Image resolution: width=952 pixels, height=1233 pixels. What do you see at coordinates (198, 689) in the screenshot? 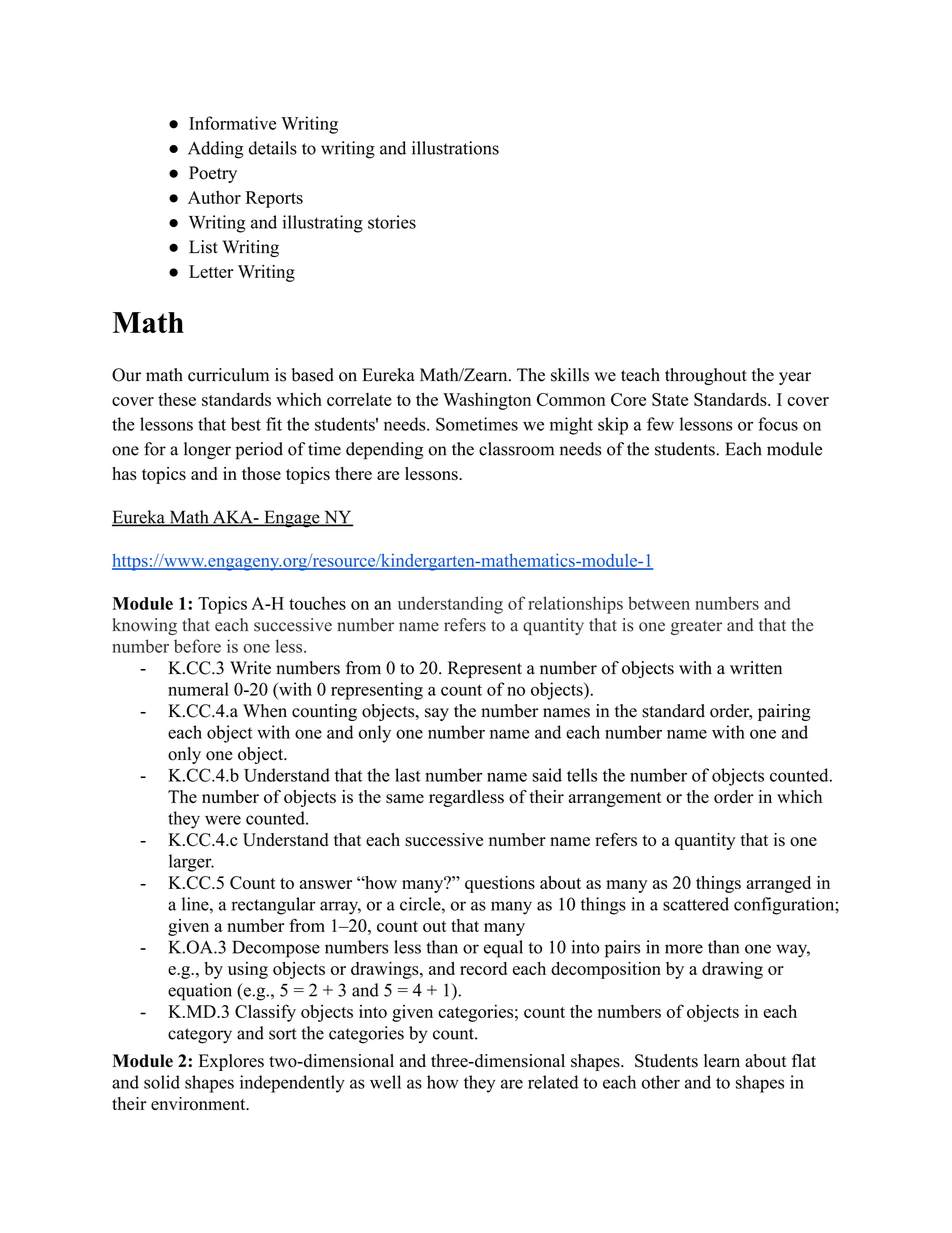
I see `numeral` at bounding box center [198, 689].
